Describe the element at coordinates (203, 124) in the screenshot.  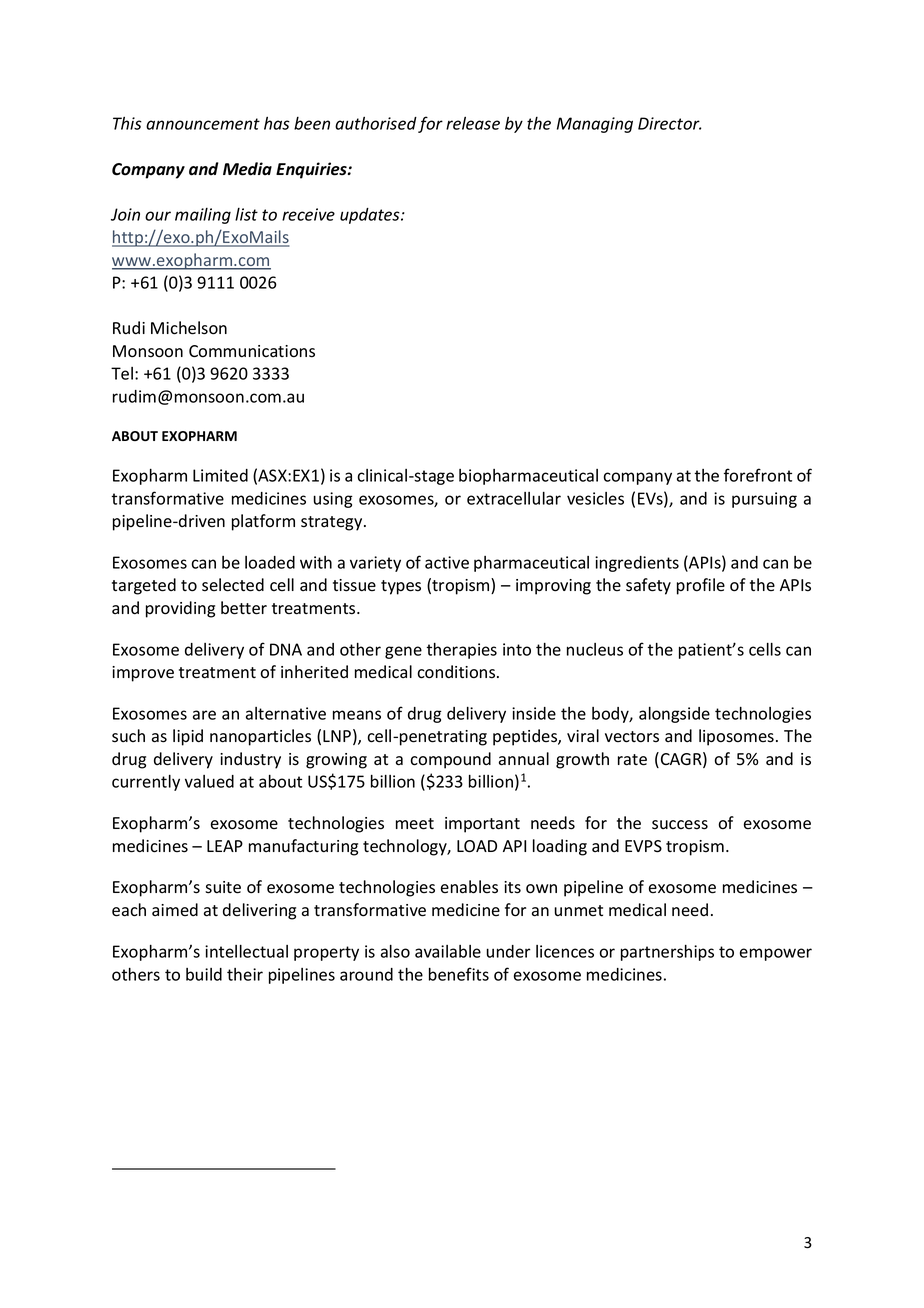
I see `announcement` at that location.
